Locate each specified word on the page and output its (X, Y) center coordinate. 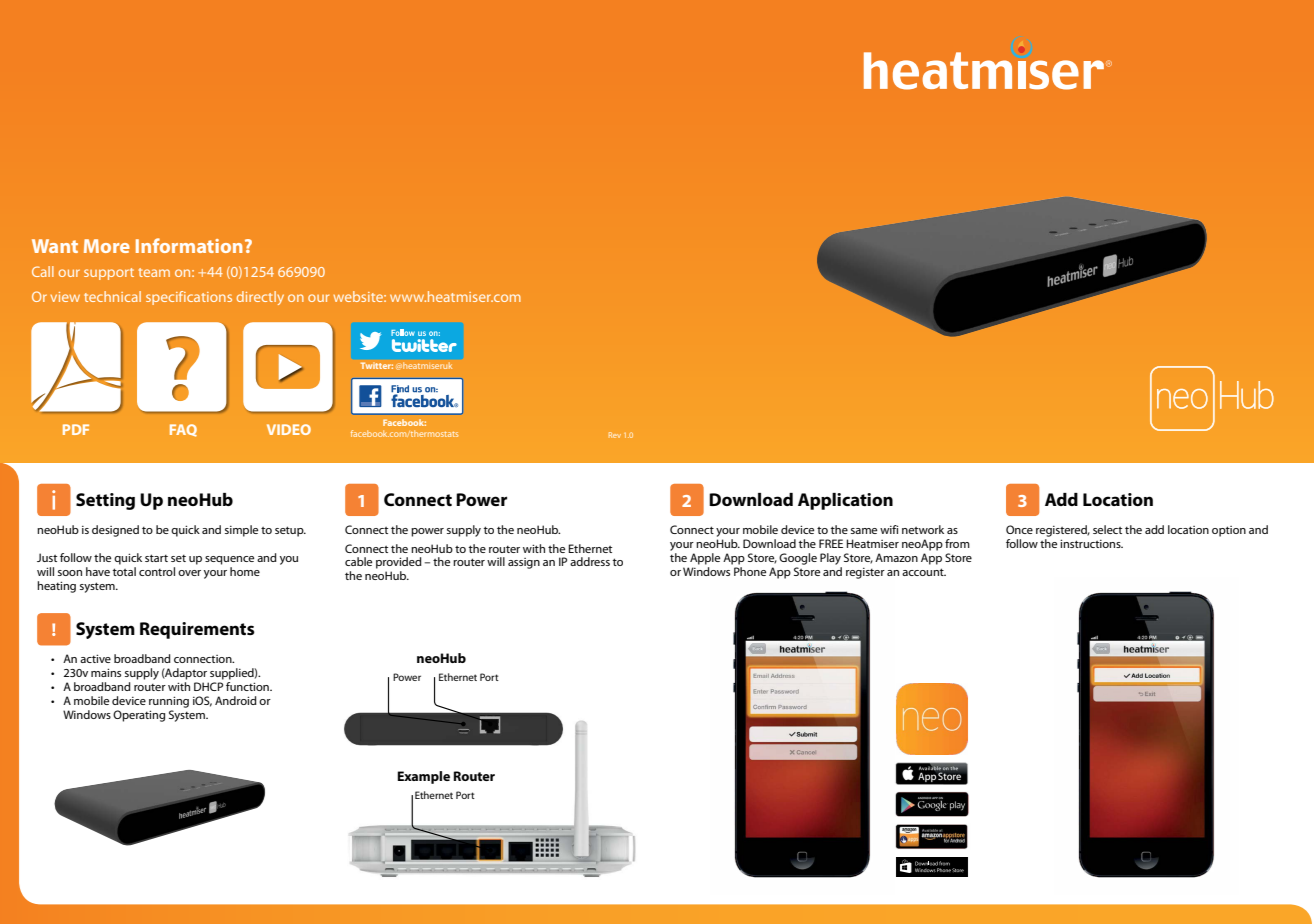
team (154, 272)
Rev (615, 435)
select (1107, 529)
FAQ (183, 430)
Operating (139, 716)
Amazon (896, 557)
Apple (705, 559)
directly (260, 298)
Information (189, 245)
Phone (749, 570)
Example (423, 777)
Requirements (197, 630)
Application (845, 501)
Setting (105, 501)
